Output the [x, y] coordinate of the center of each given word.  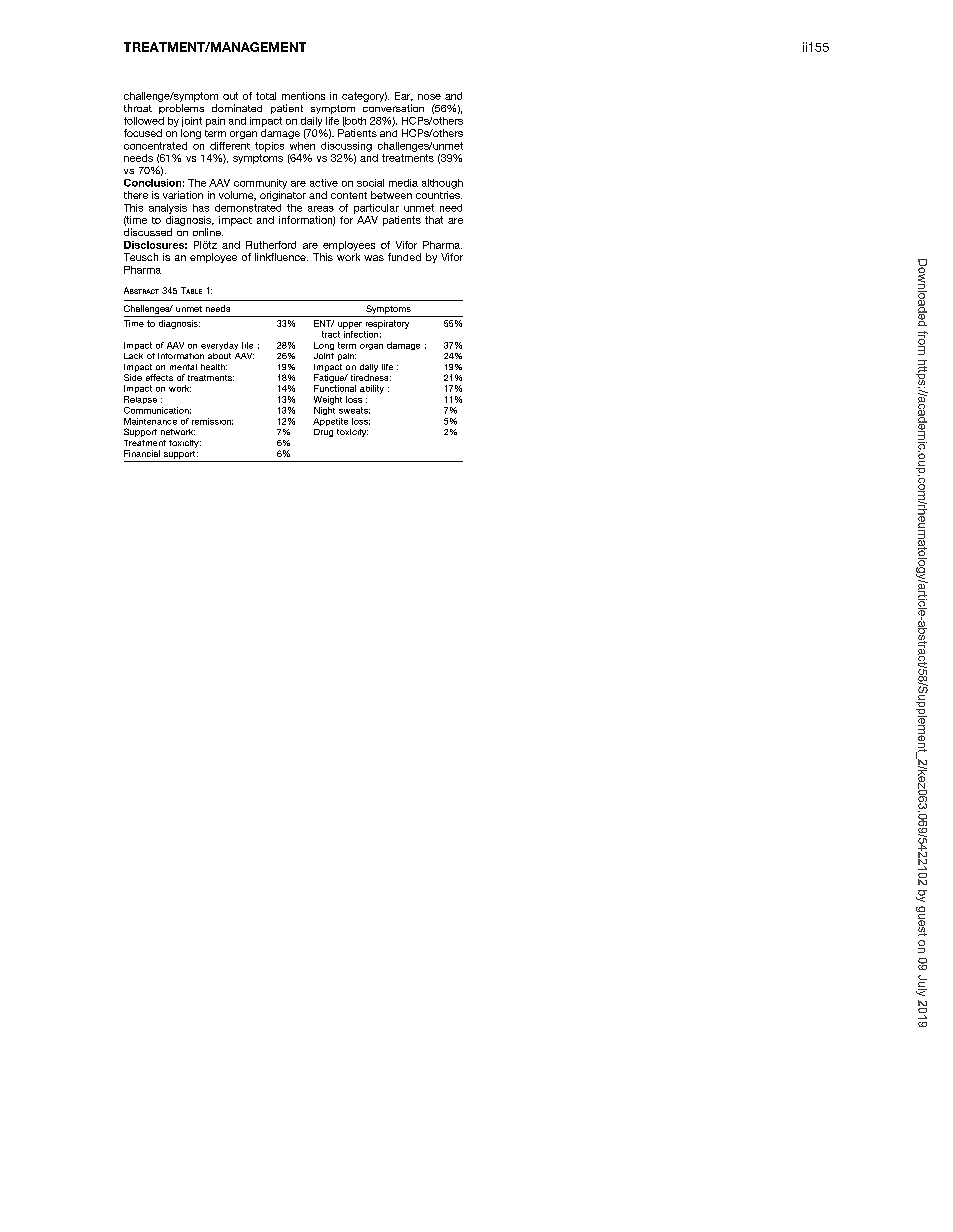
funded [404, 257]
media [403, 183]
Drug [323, 433]
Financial [142, 453]
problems [181, 109]
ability [372, 389]
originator [283, 196]
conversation [393, 108]
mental [183, 367]
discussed [148, 232]
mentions [303, 96]
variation [183, 195]
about [219, 356]
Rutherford [271, 245]
